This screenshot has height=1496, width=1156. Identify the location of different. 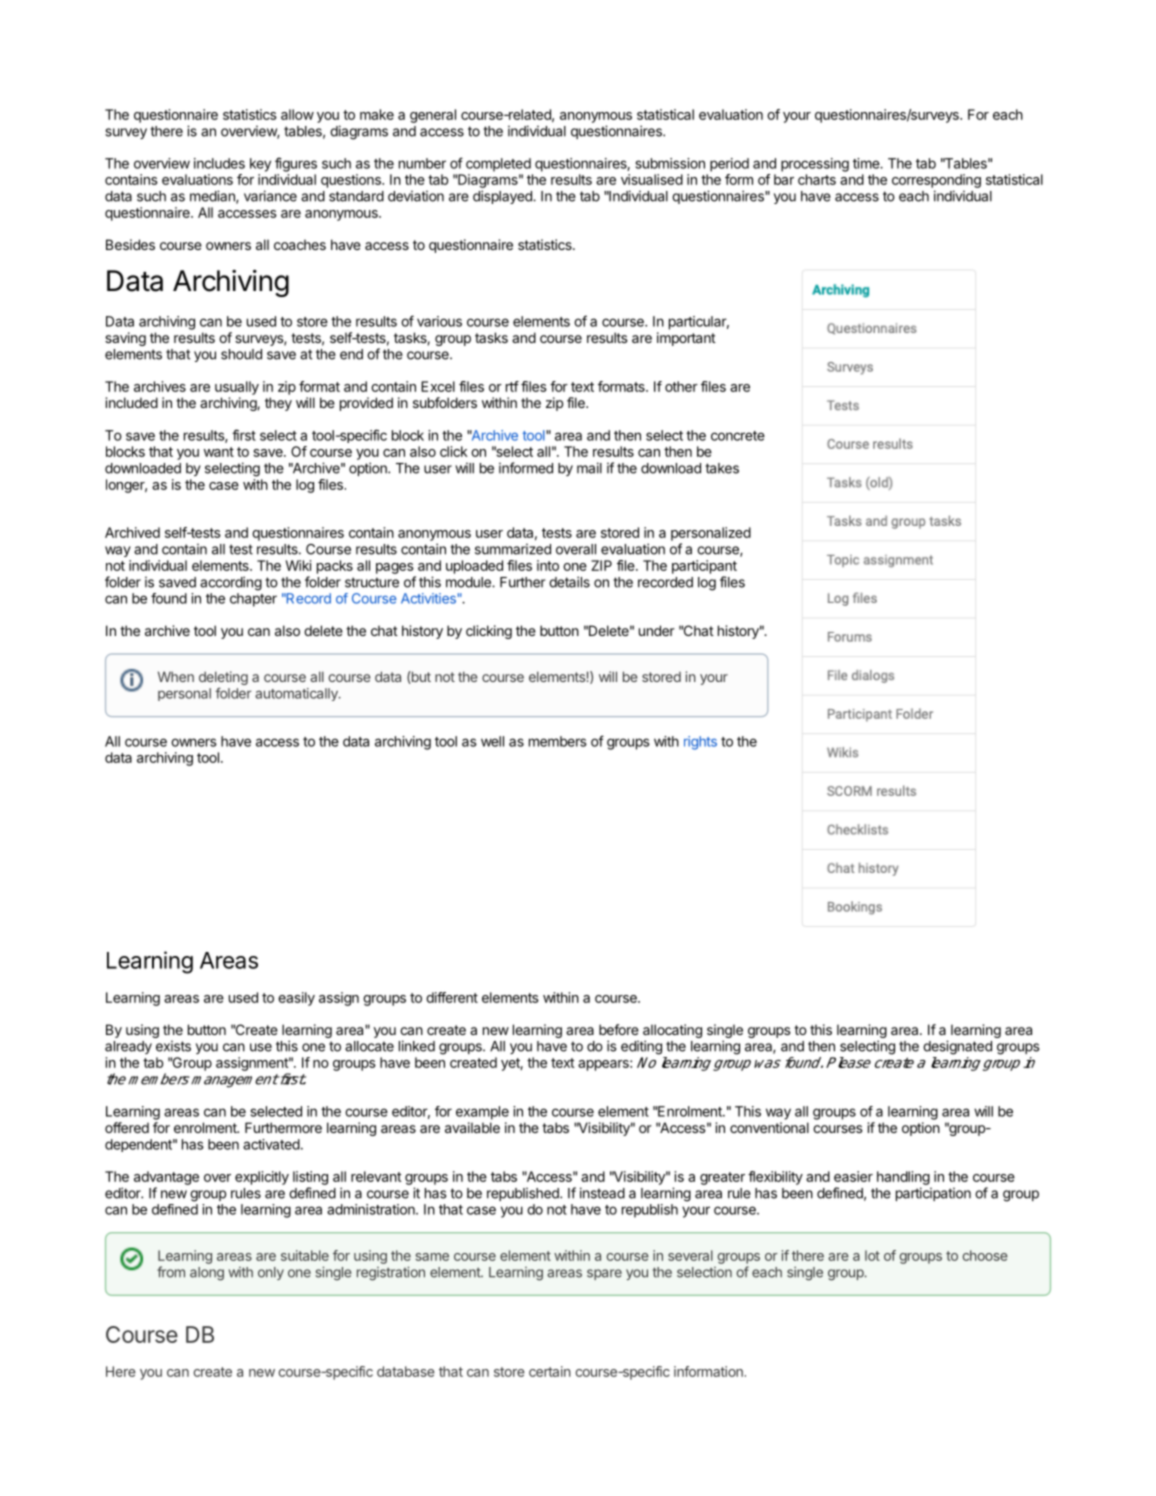
(452, 997).
